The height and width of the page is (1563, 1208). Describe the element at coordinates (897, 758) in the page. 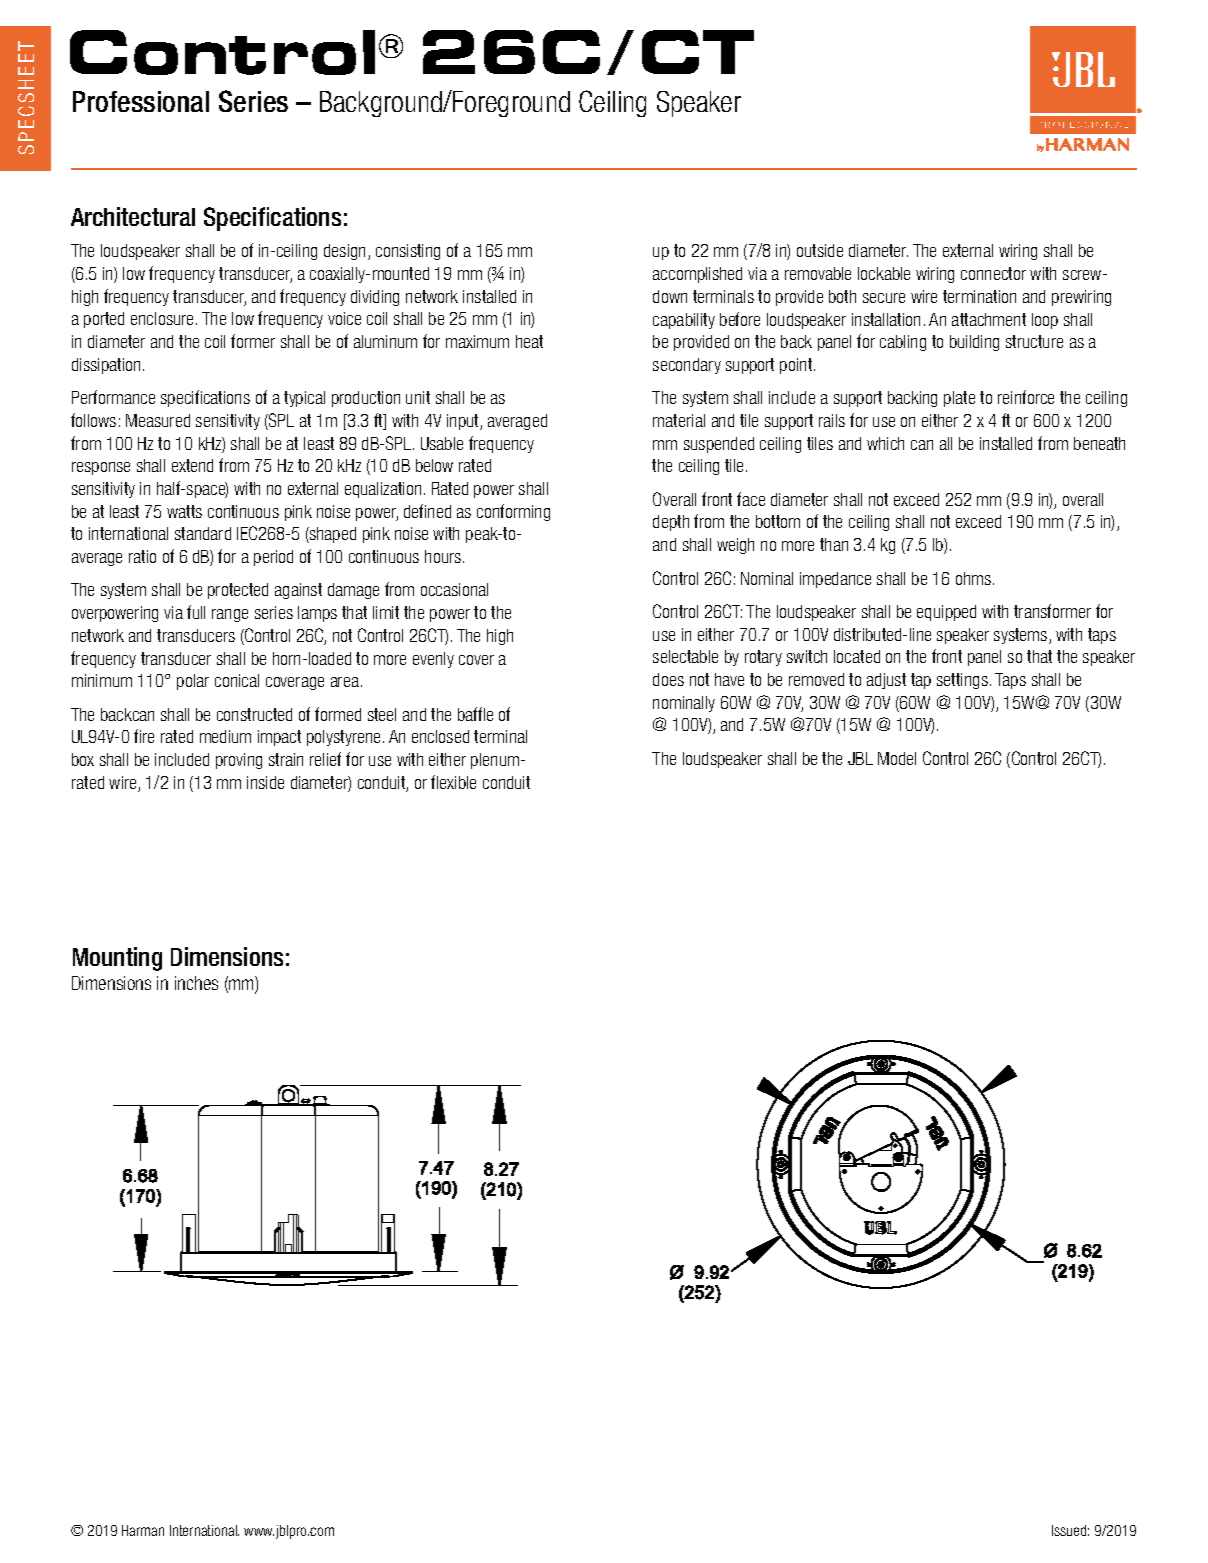

I see `Model` at that location.
